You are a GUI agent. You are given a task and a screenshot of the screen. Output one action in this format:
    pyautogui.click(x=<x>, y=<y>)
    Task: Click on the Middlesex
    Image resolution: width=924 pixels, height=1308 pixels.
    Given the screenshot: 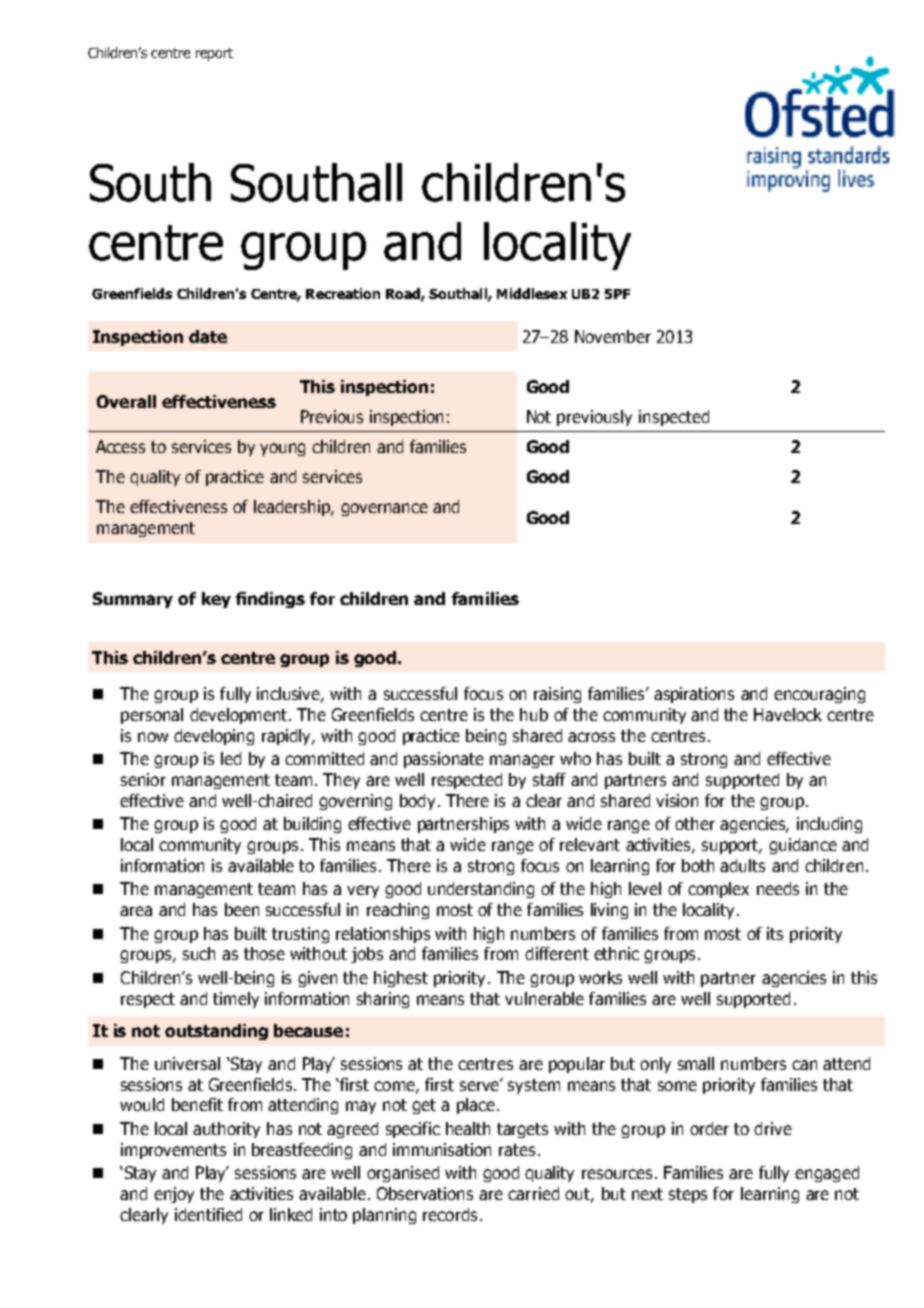 What is the action you would take?
    pyautogui.click(x=532, y=293)
